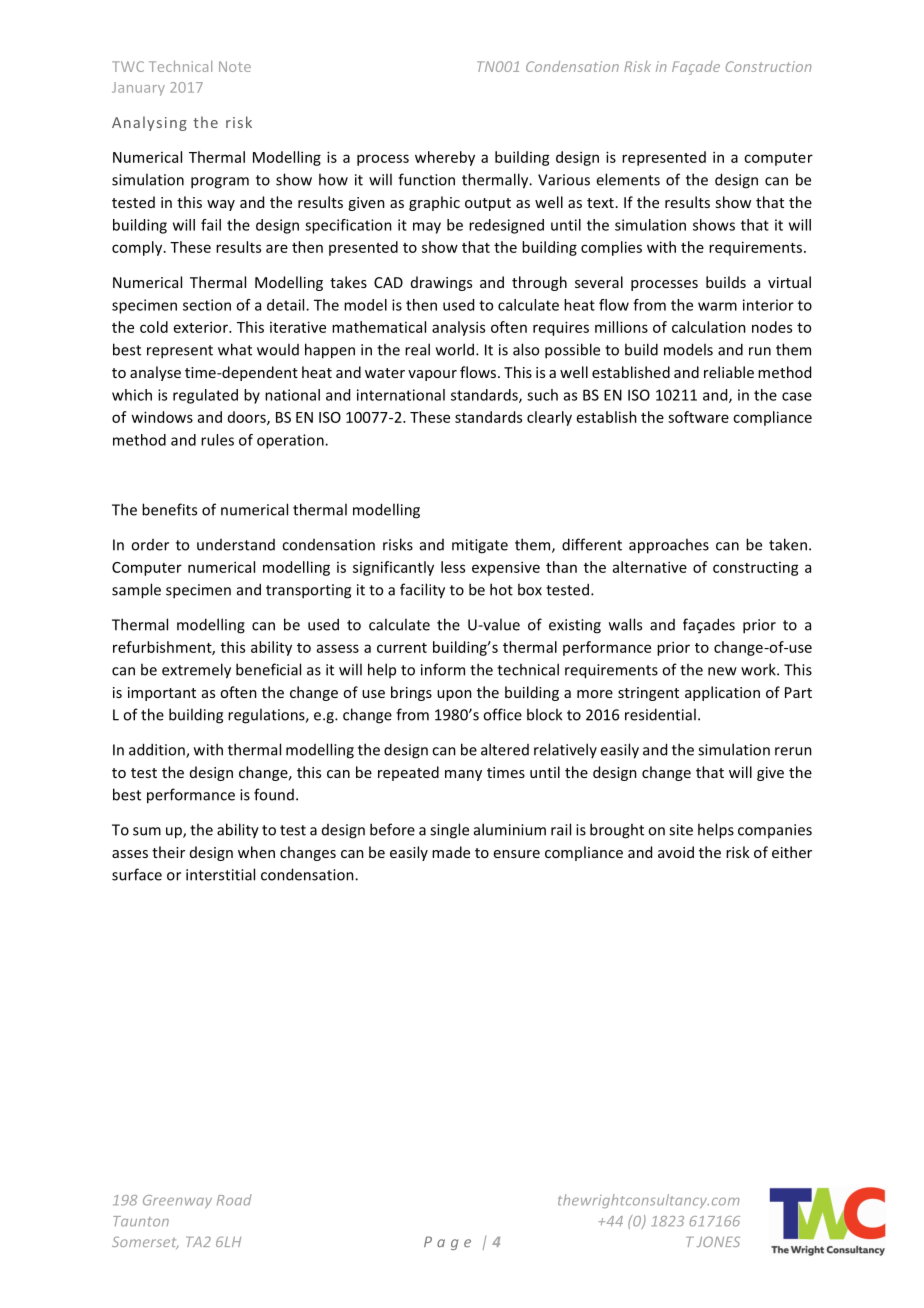  I want to click on JONES, so click(718, 1241).
